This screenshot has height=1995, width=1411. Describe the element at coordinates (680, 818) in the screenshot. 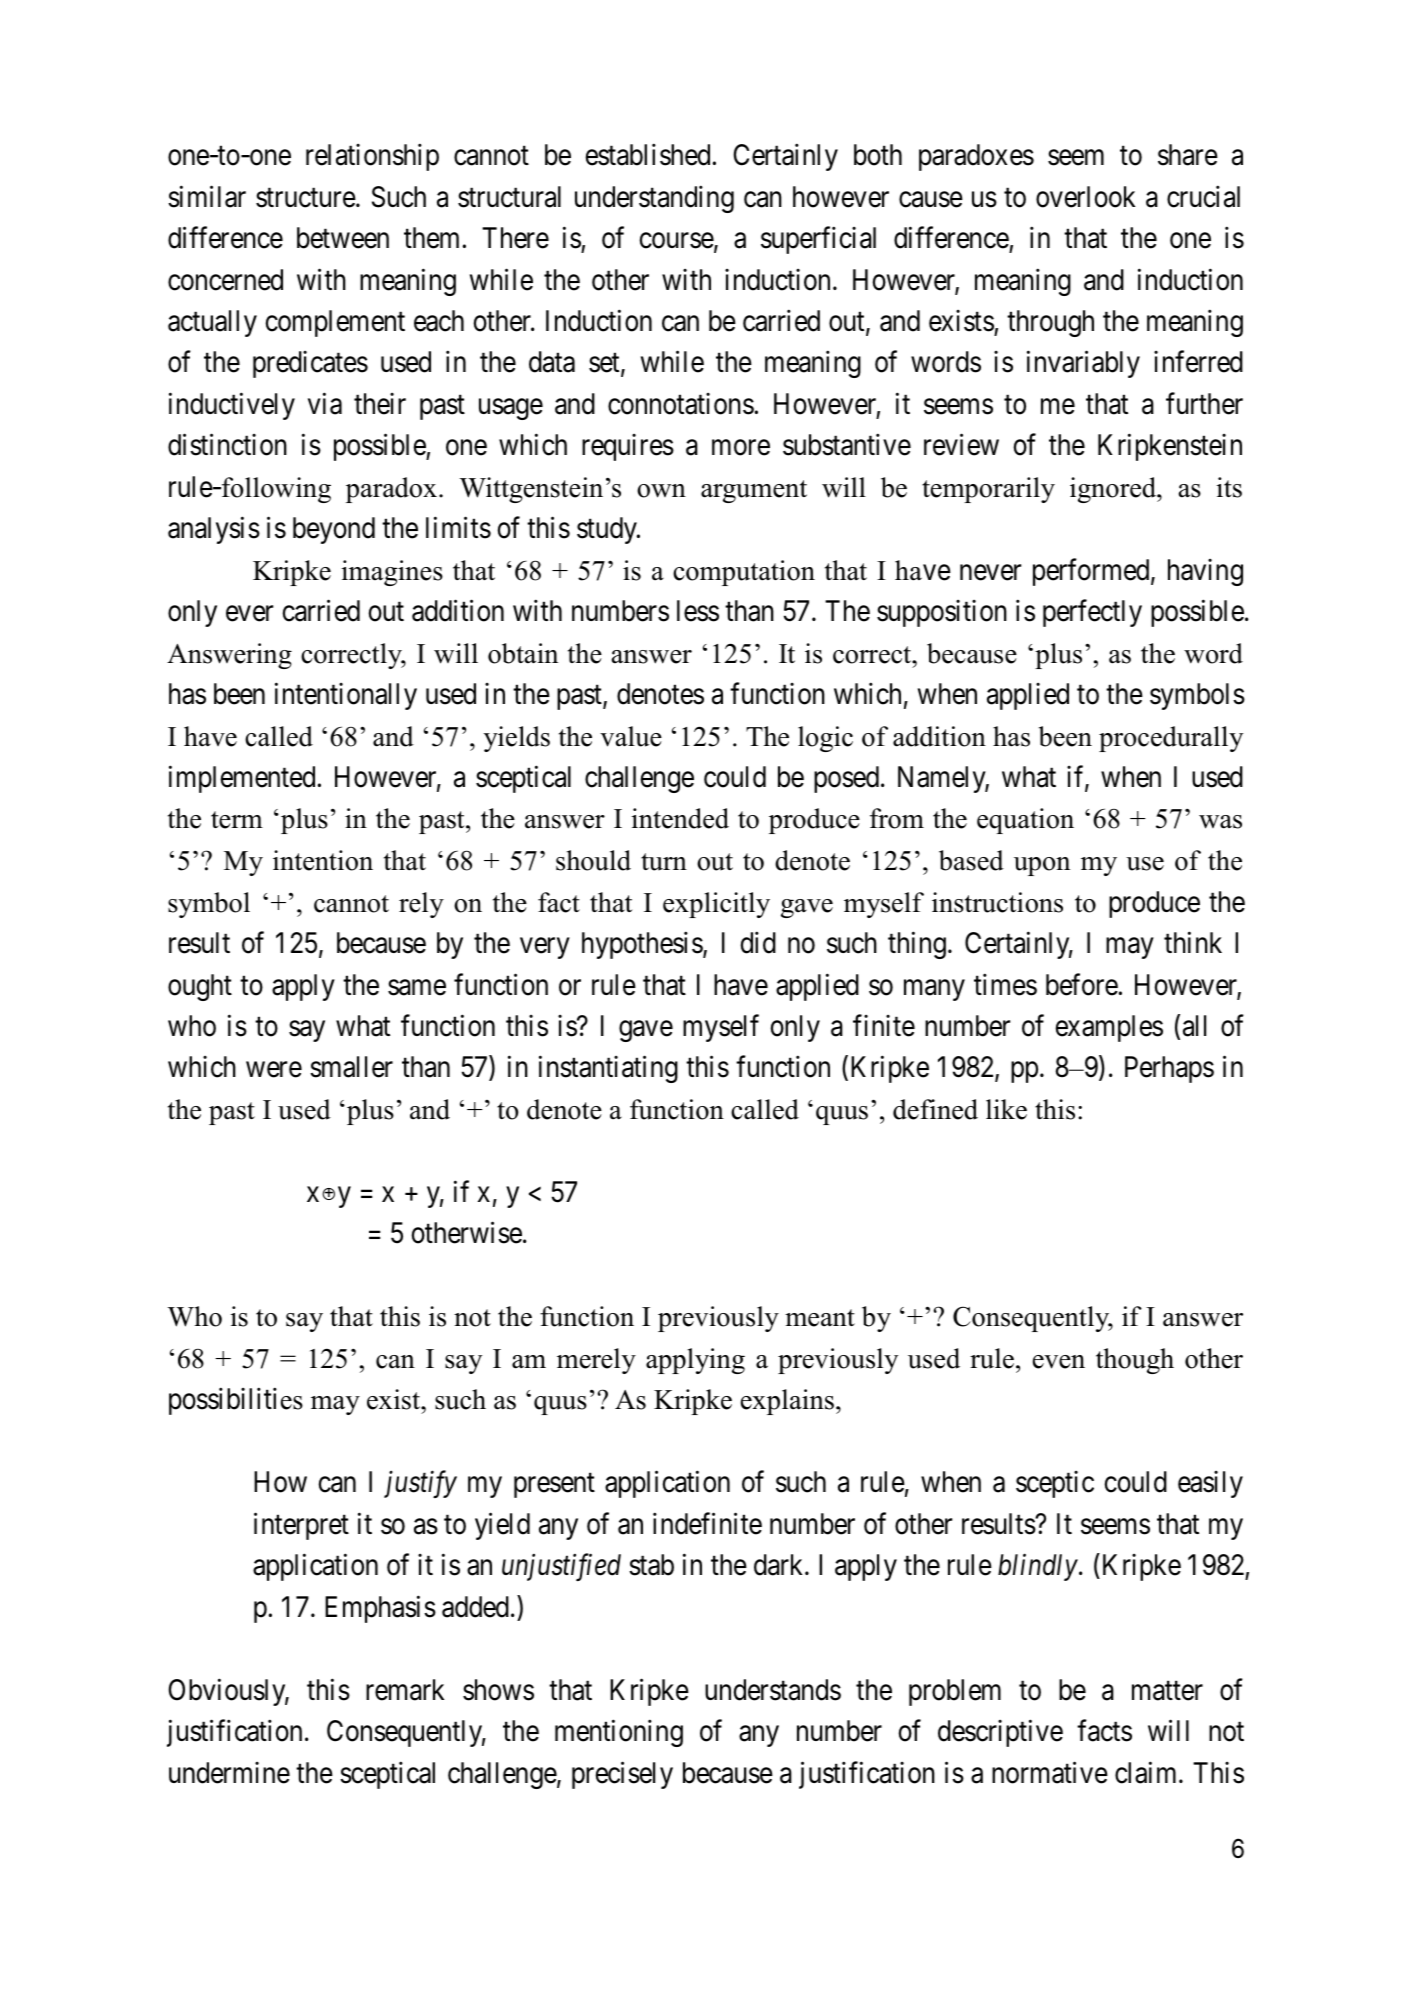

I see `intended` at that location.
